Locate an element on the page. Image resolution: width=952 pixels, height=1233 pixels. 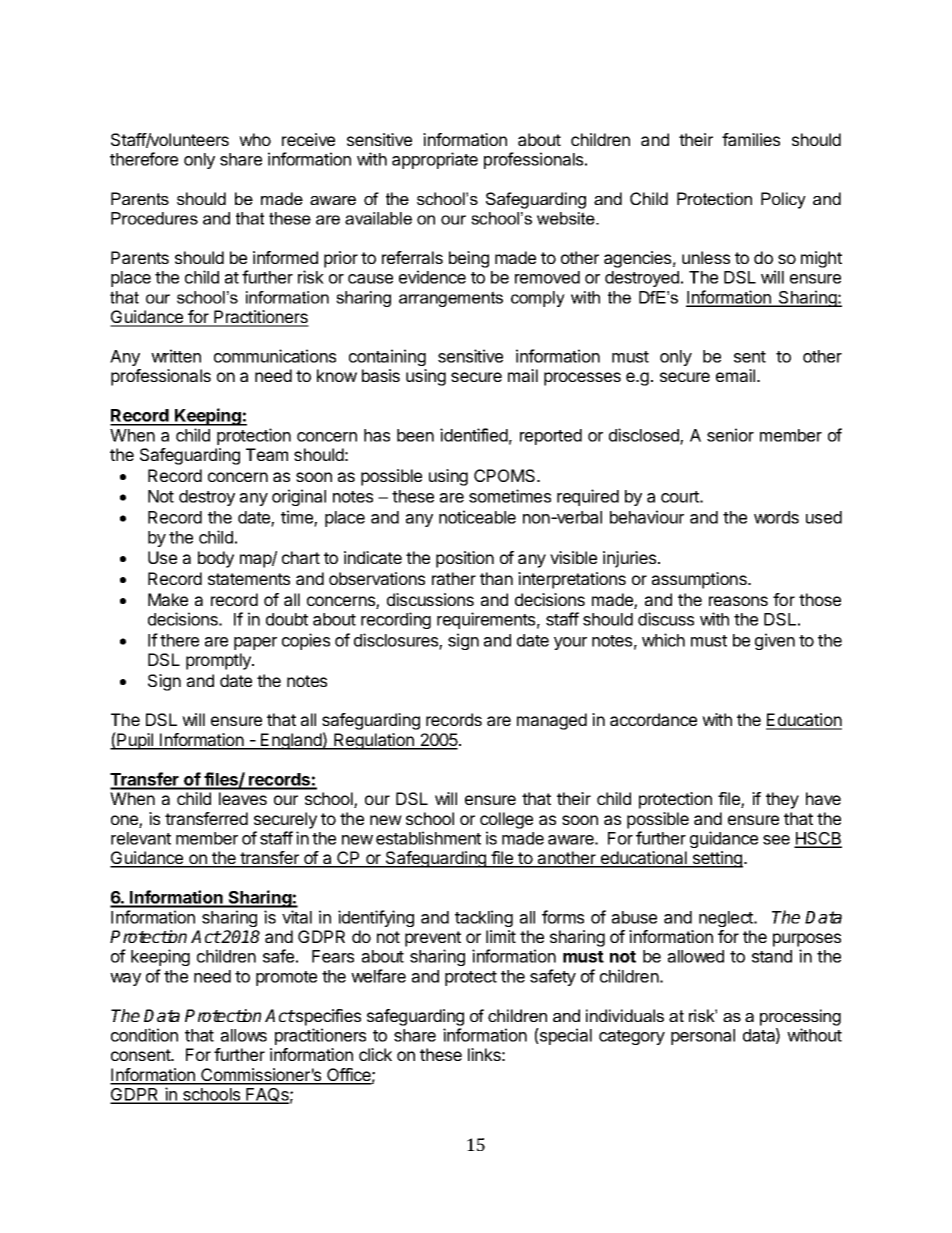
families is located at coordinates (751, 139).
